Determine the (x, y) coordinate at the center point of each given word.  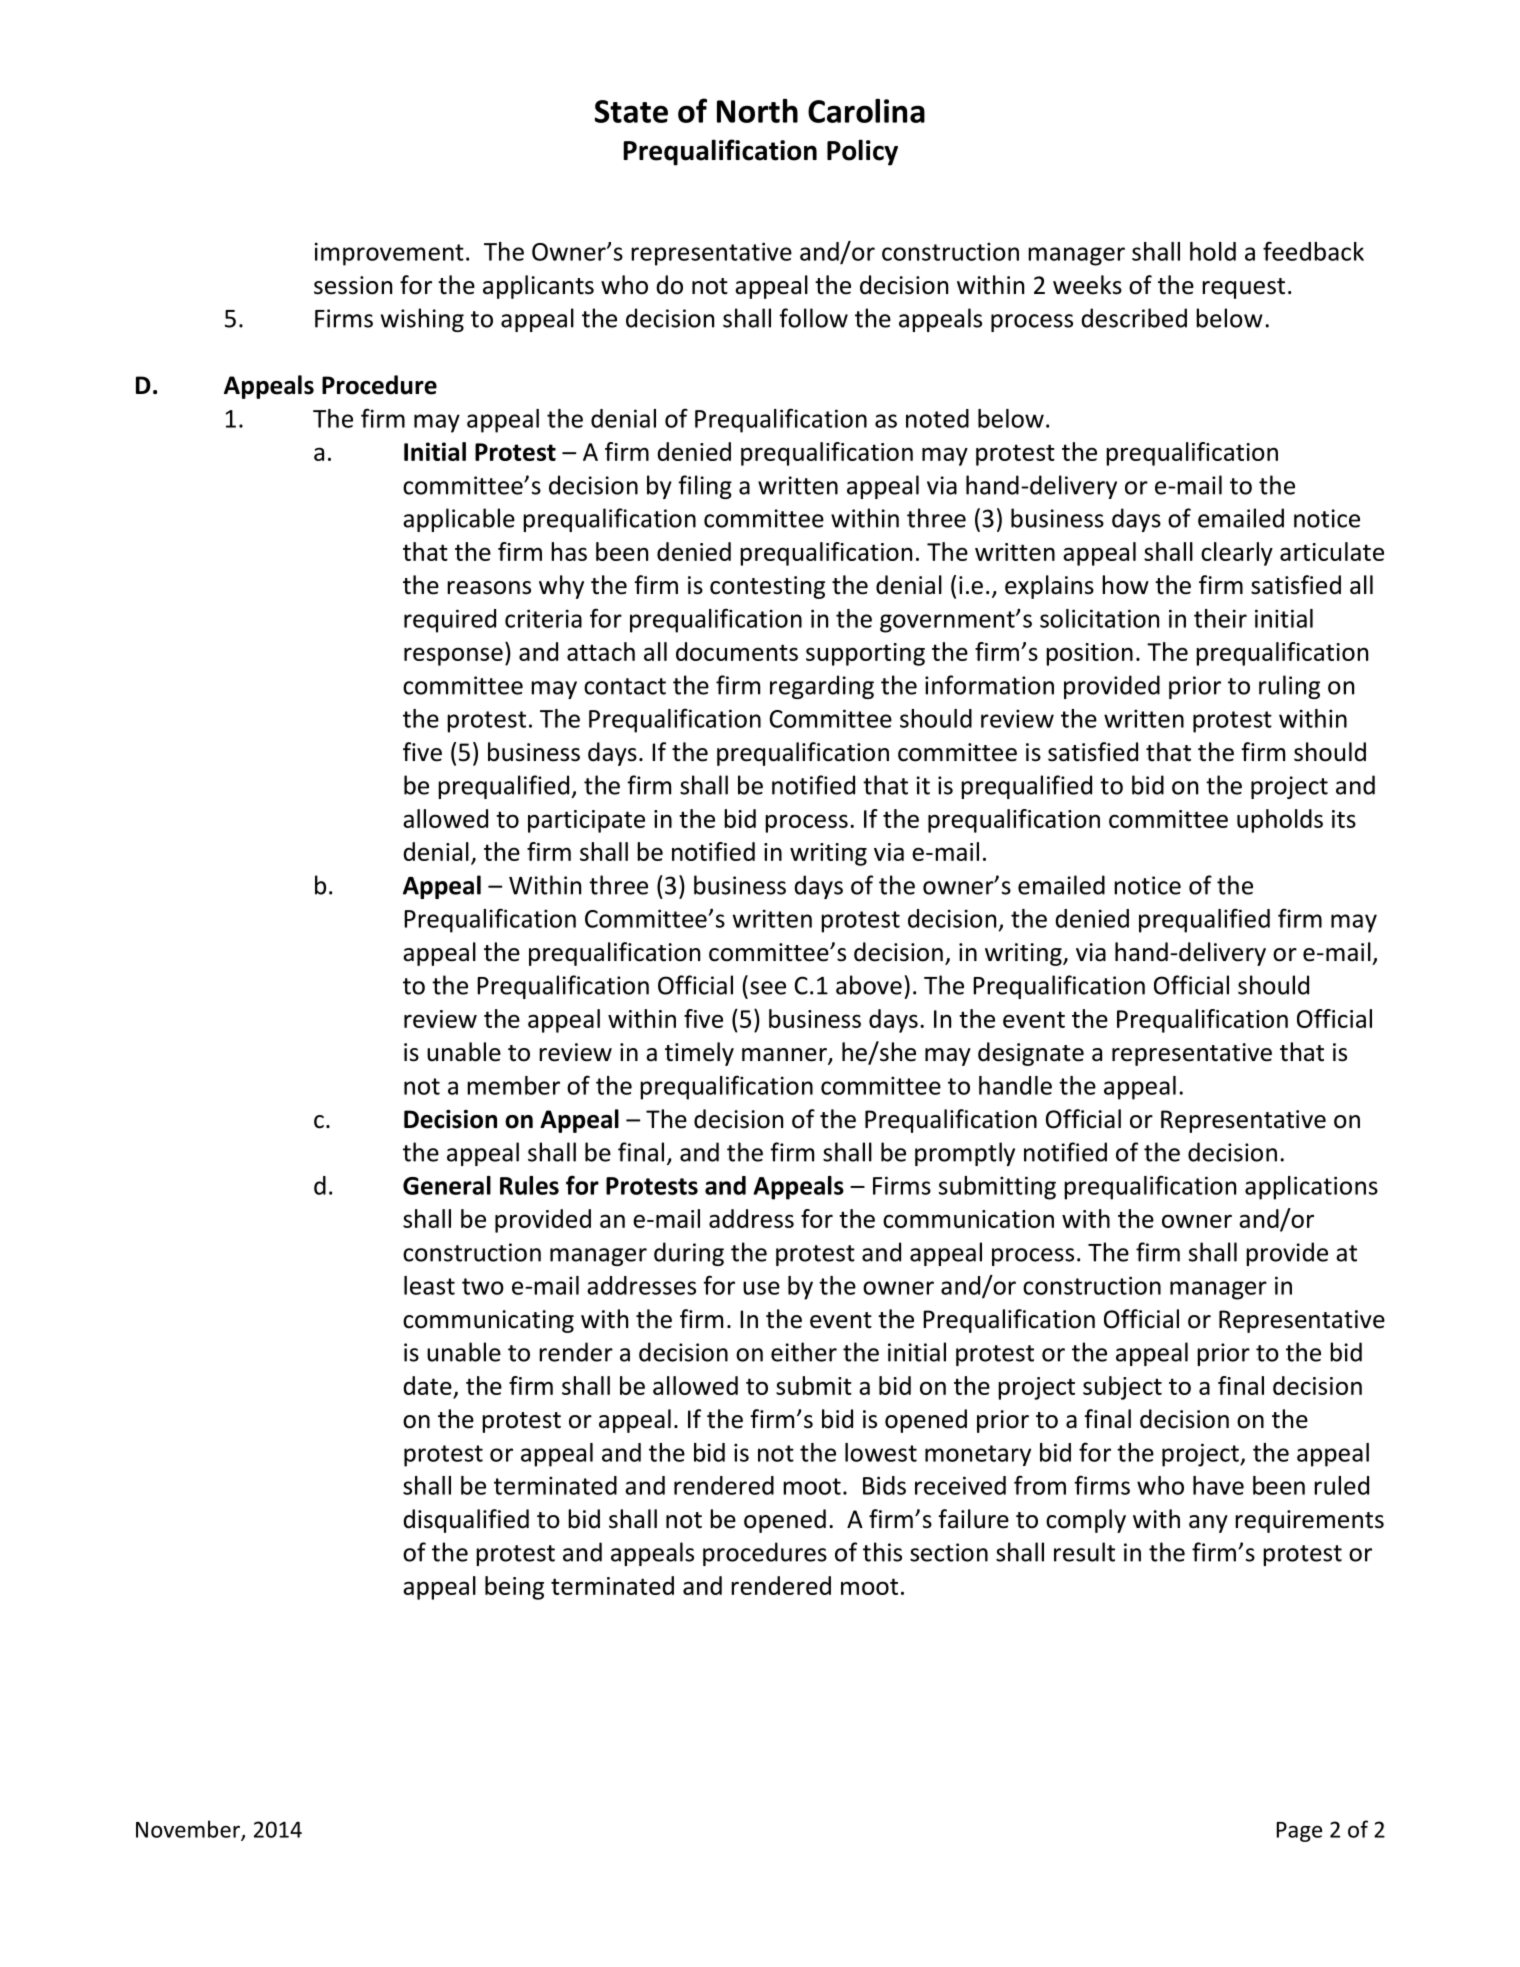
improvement (389, 254)
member (513, 1085)
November (189, 1830)
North (757, 111)
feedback (1313, 251)
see (768, 988)
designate (1031, 1054)
